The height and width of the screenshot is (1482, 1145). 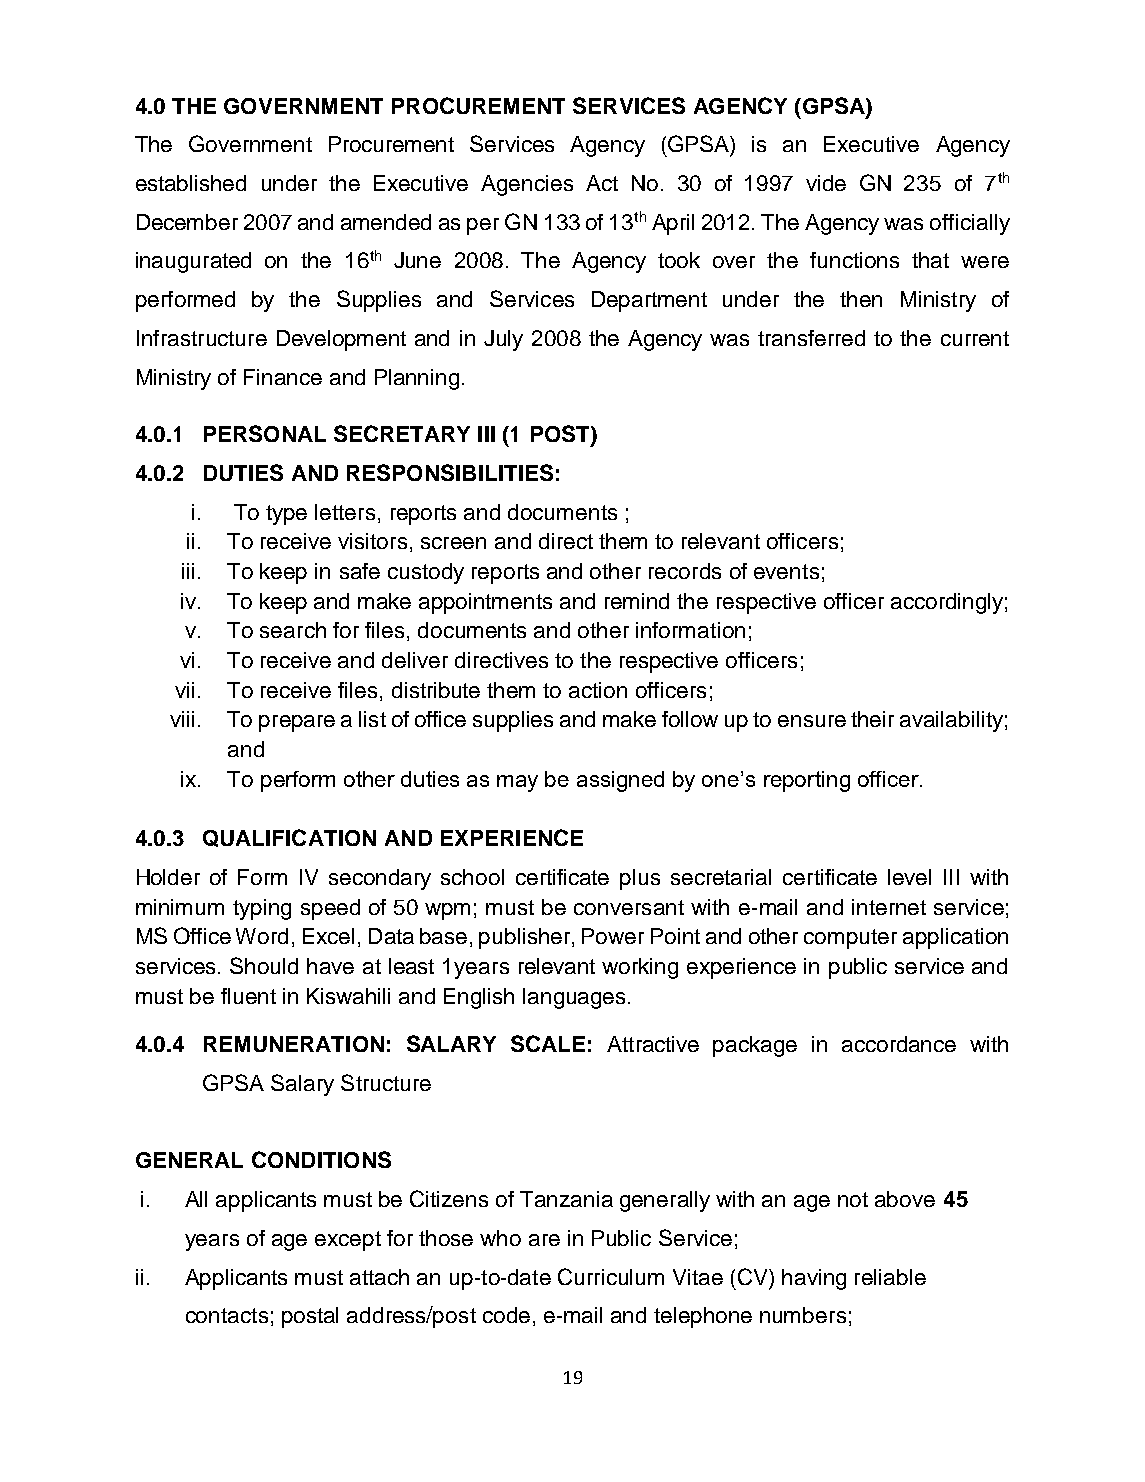 I want to click on Agencies, so click(x=527, y=185).
